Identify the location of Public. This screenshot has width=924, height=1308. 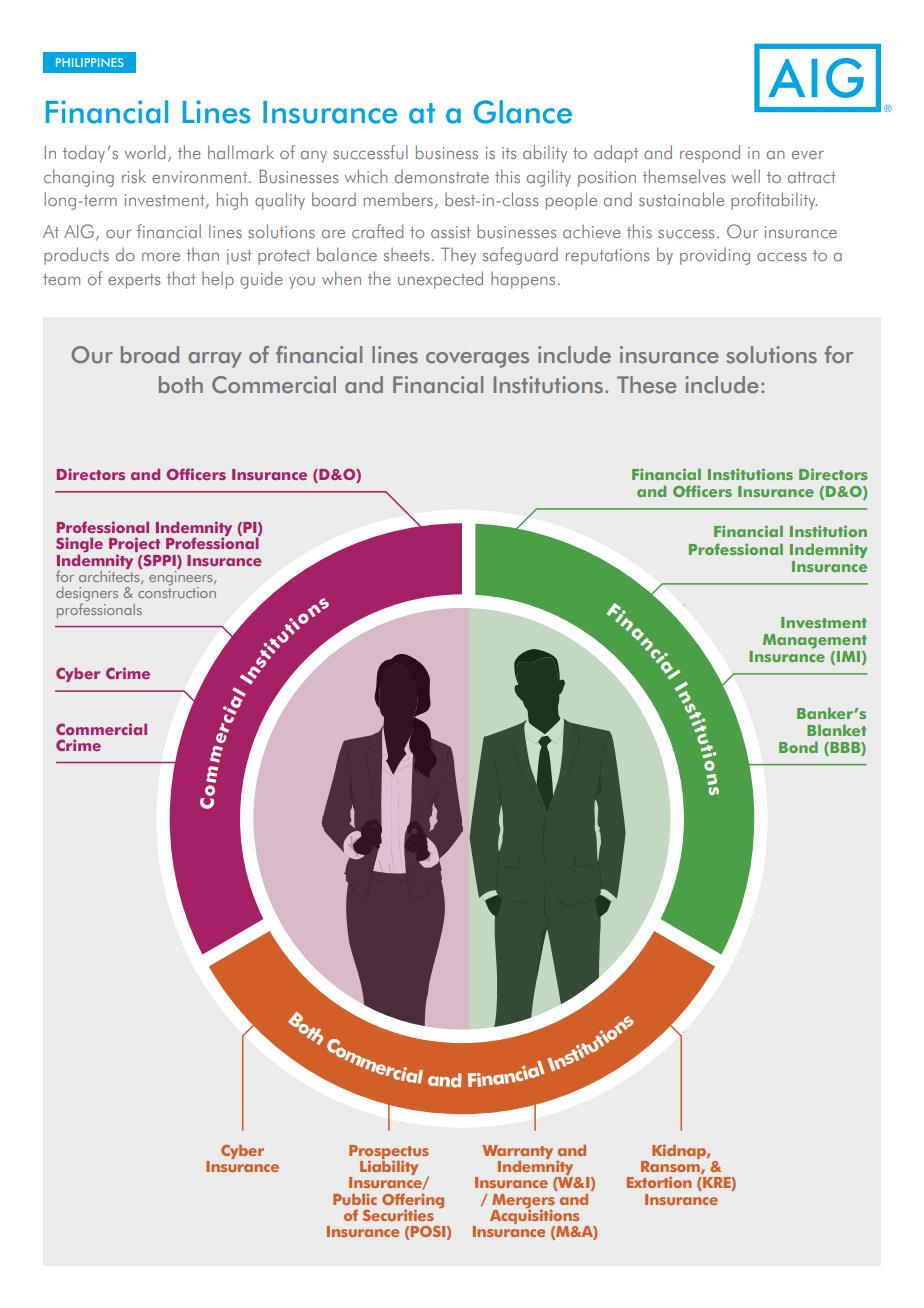
(355, 1199).
